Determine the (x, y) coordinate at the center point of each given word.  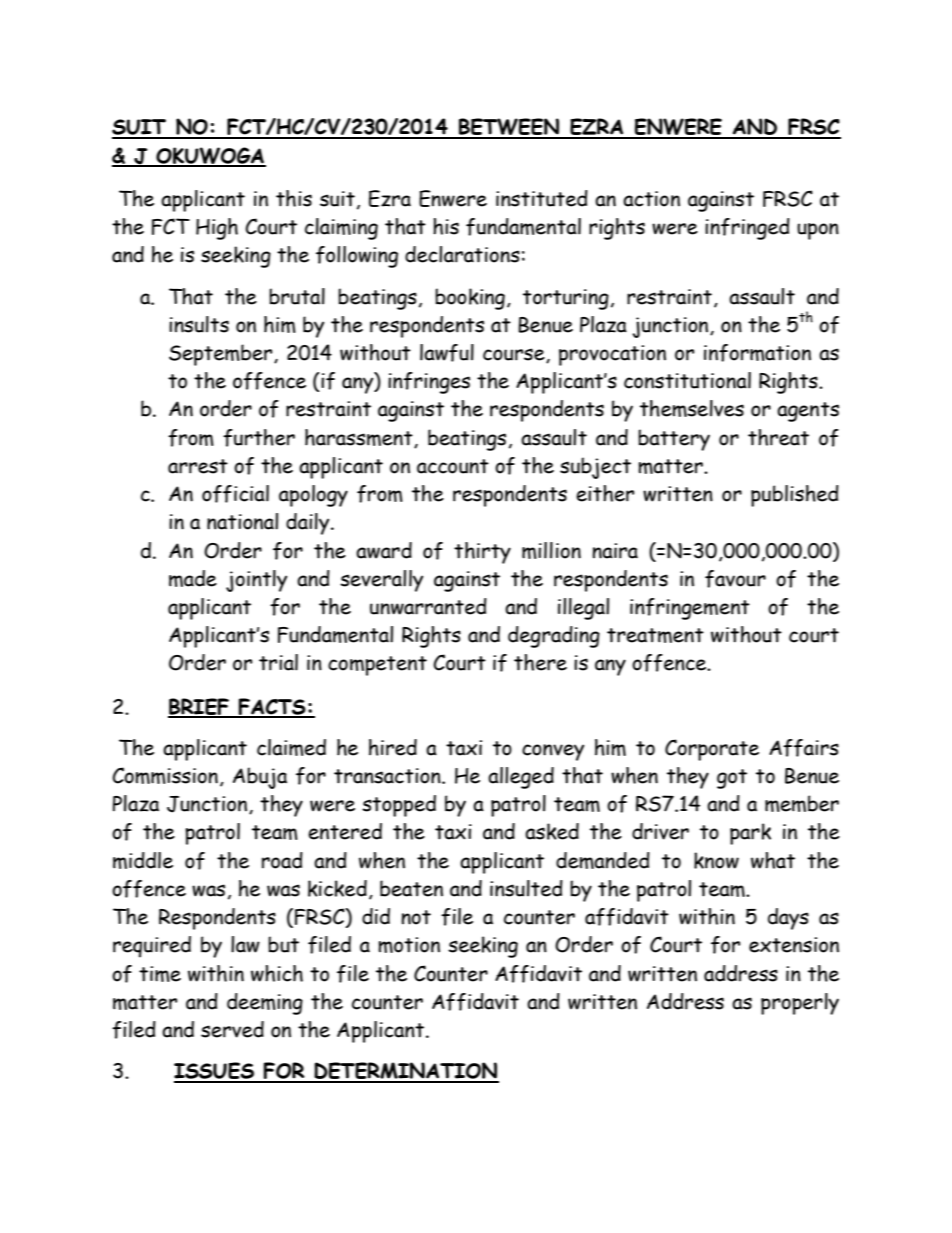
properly (800, 1004)
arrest (198, 466)
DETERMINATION (405, 1072)
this (294, 198)
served (232, 1029)
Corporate (712, 750)
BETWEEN (509, 128)
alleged (521, 778)
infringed (747, 229)
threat (778, 437)
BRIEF (200, 707)
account (453, 466)
